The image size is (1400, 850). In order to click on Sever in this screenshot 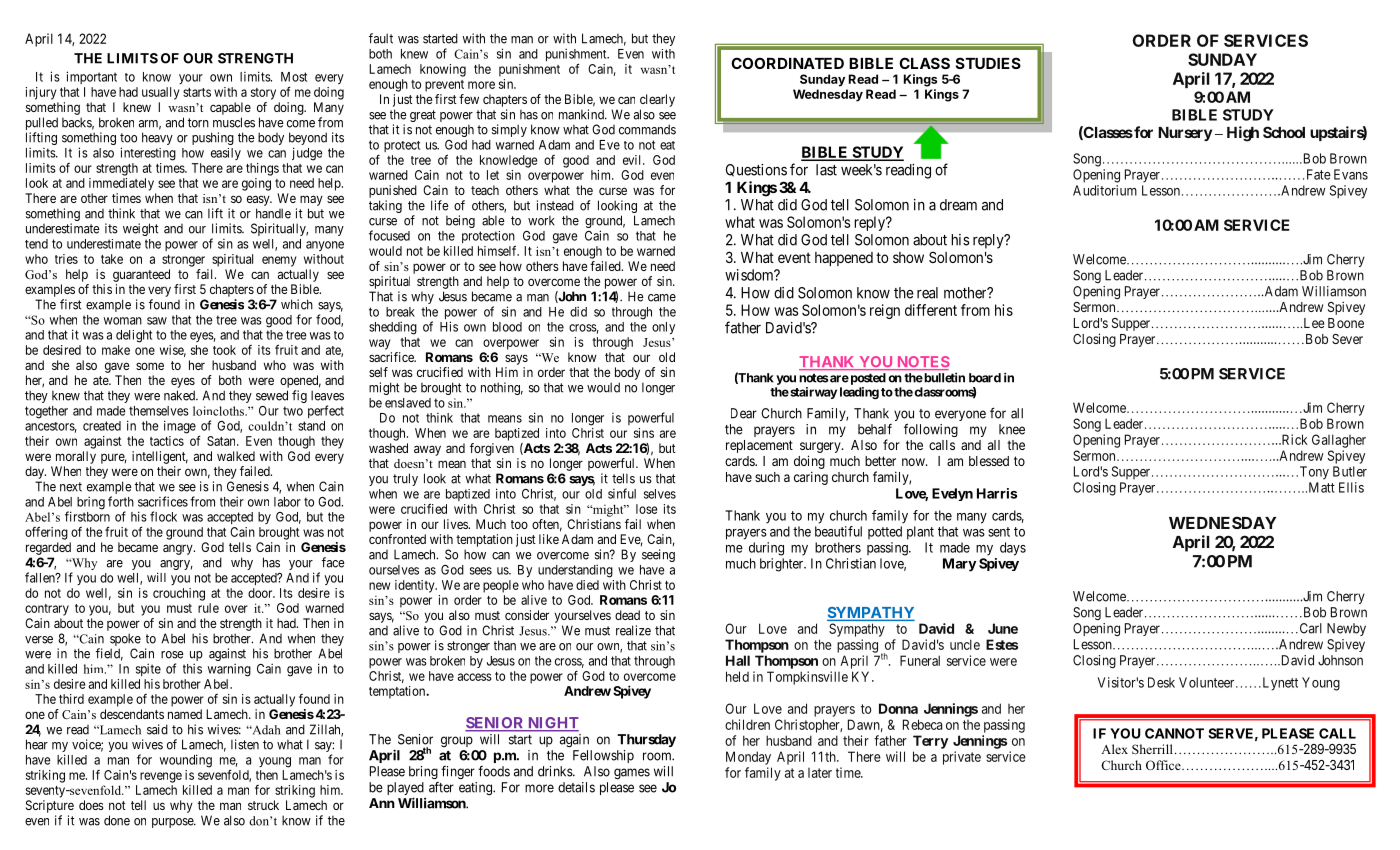, I will do `click(1347, 339)`.
